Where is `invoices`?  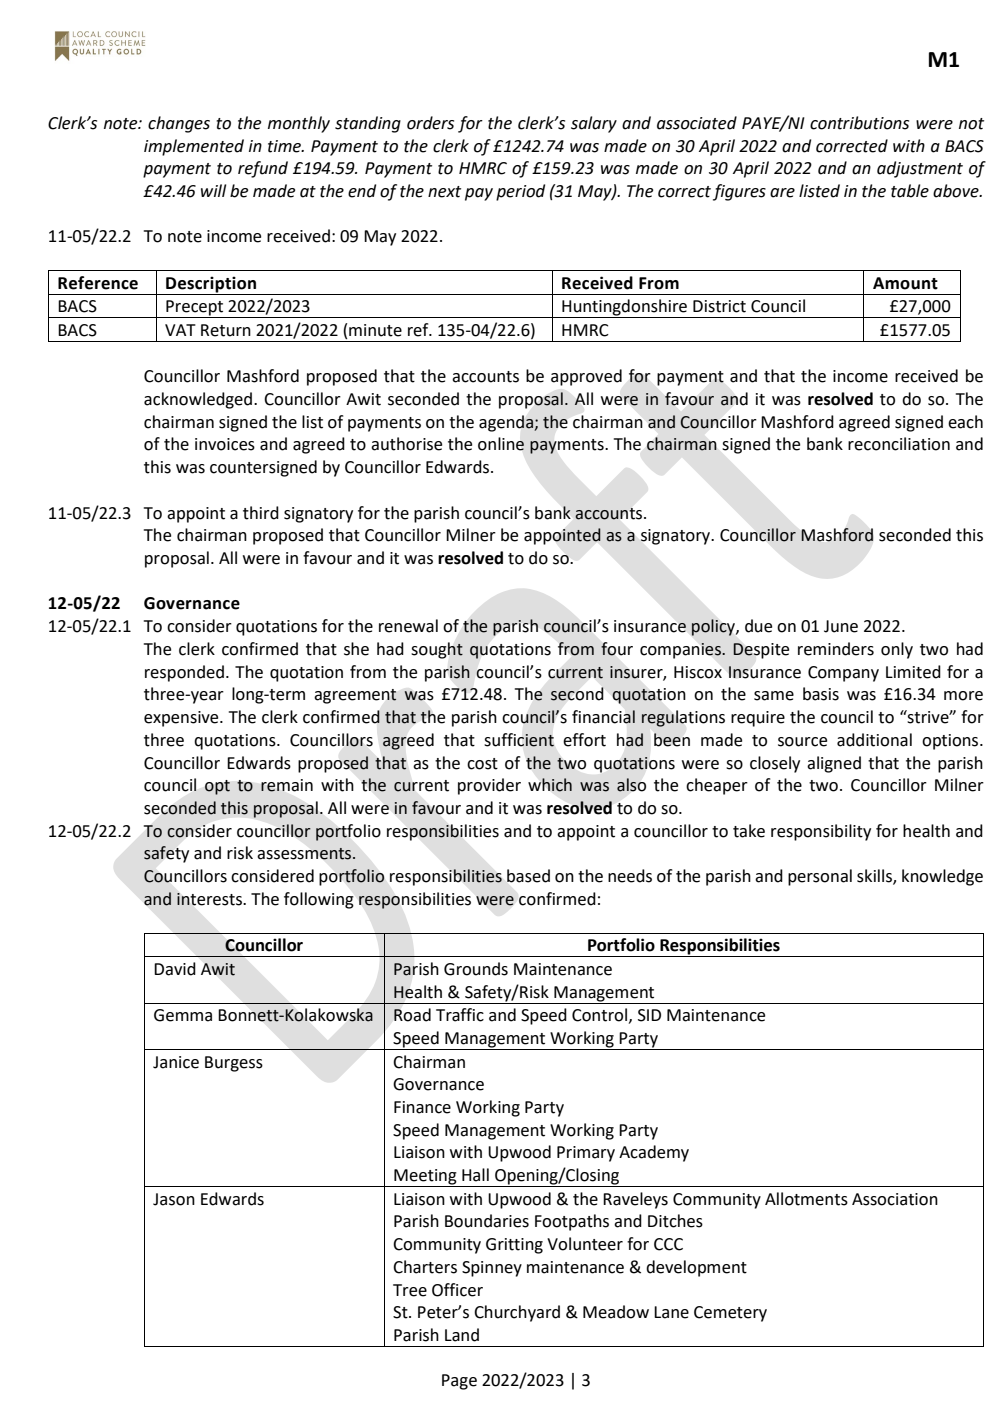 invoices is located at coordinates (225, 444).
